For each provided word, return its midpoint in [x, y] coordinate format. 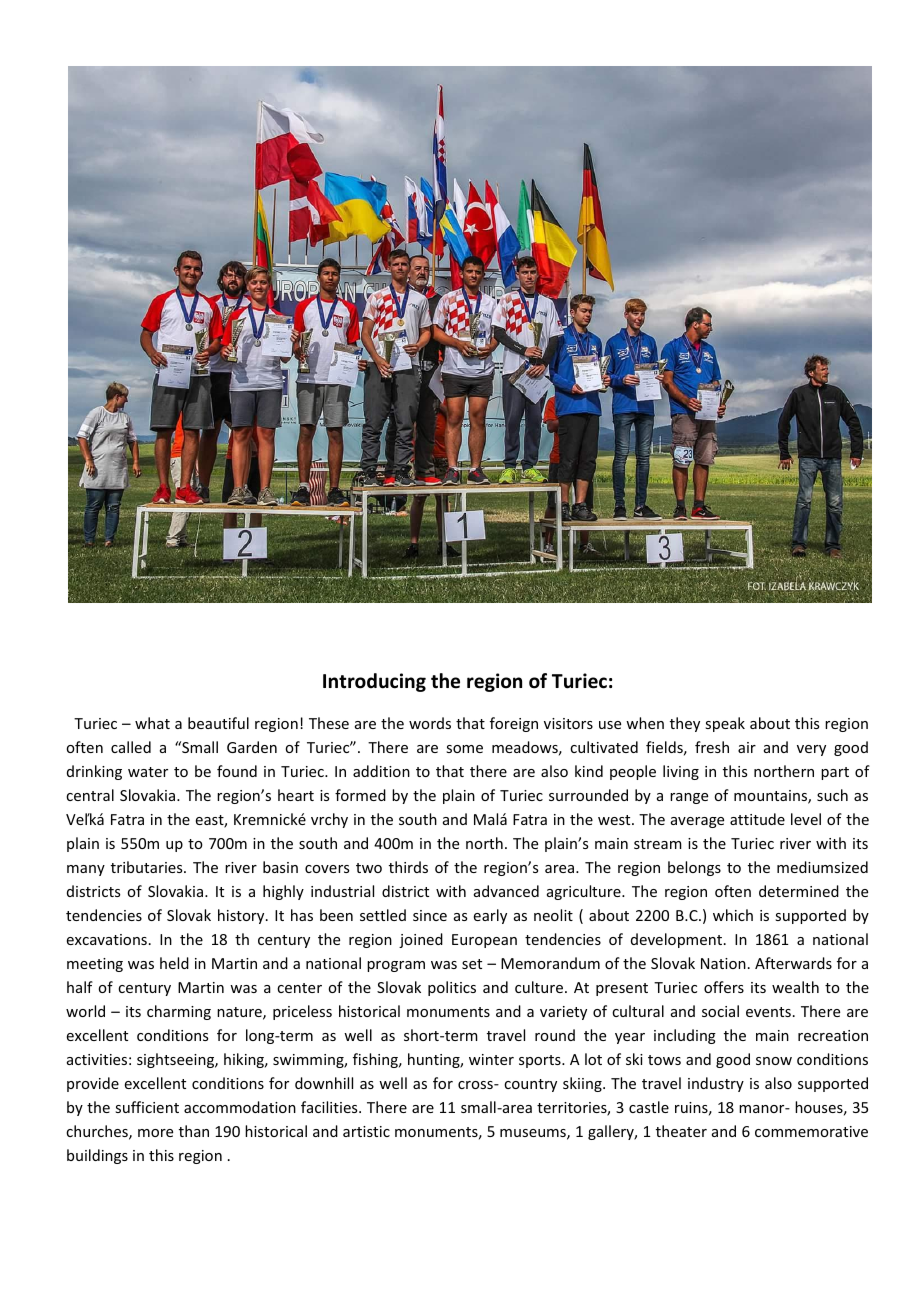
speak [725, 724]
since [430, 915]
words [430, 723]
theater [681, 1131]
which [733, 915]
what [152, 723]
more [155, 1133]
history [242, 916]
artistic [366, 1131]
